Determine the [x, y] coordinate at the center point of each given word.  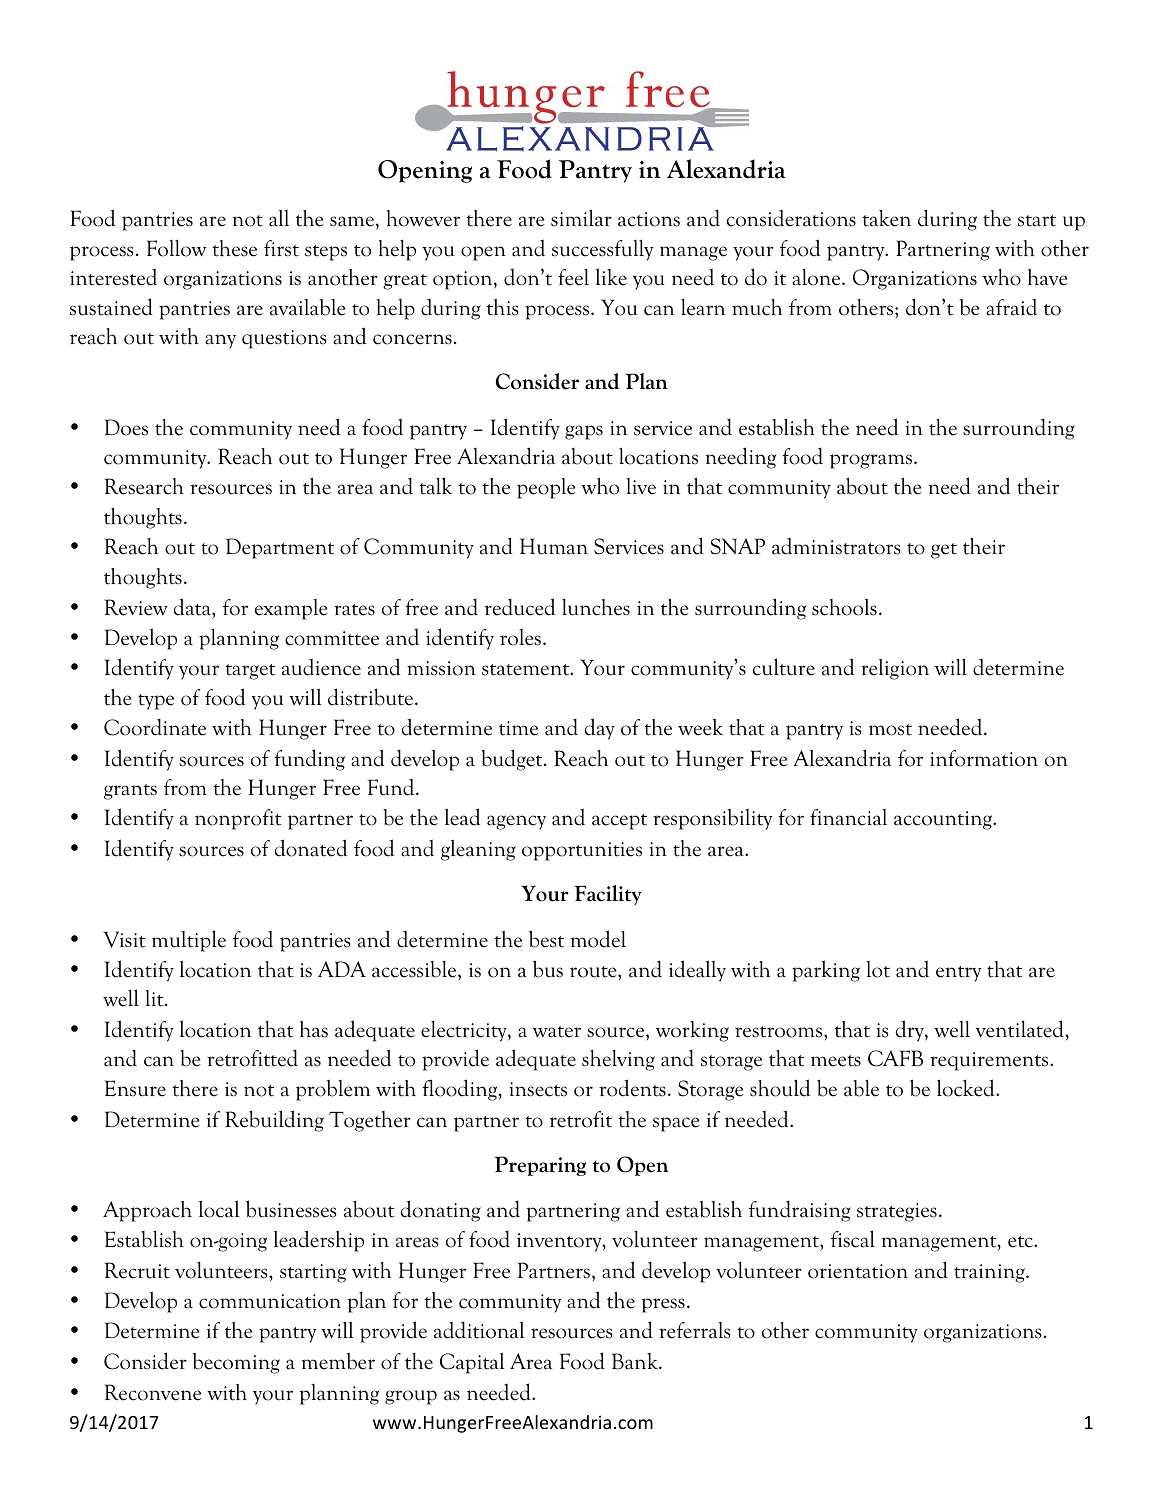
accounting [944, 820]
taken [887, 218]
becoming [236, 1363]
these [235, 248]
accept [619, 822]
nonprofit [238, 819]
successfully [602, 250]
